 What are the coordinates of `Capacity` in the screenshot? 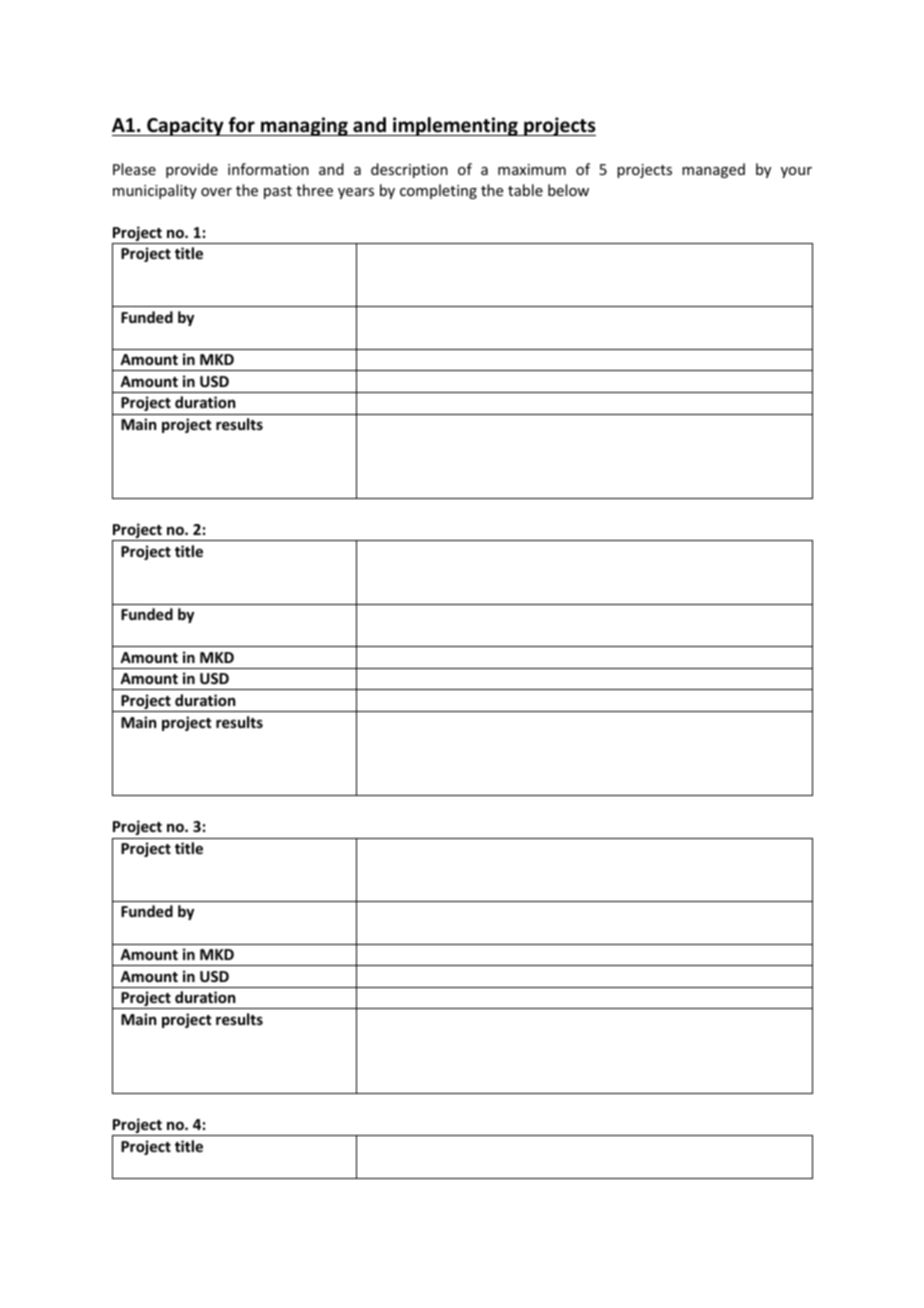 It's located at (185, 126).
